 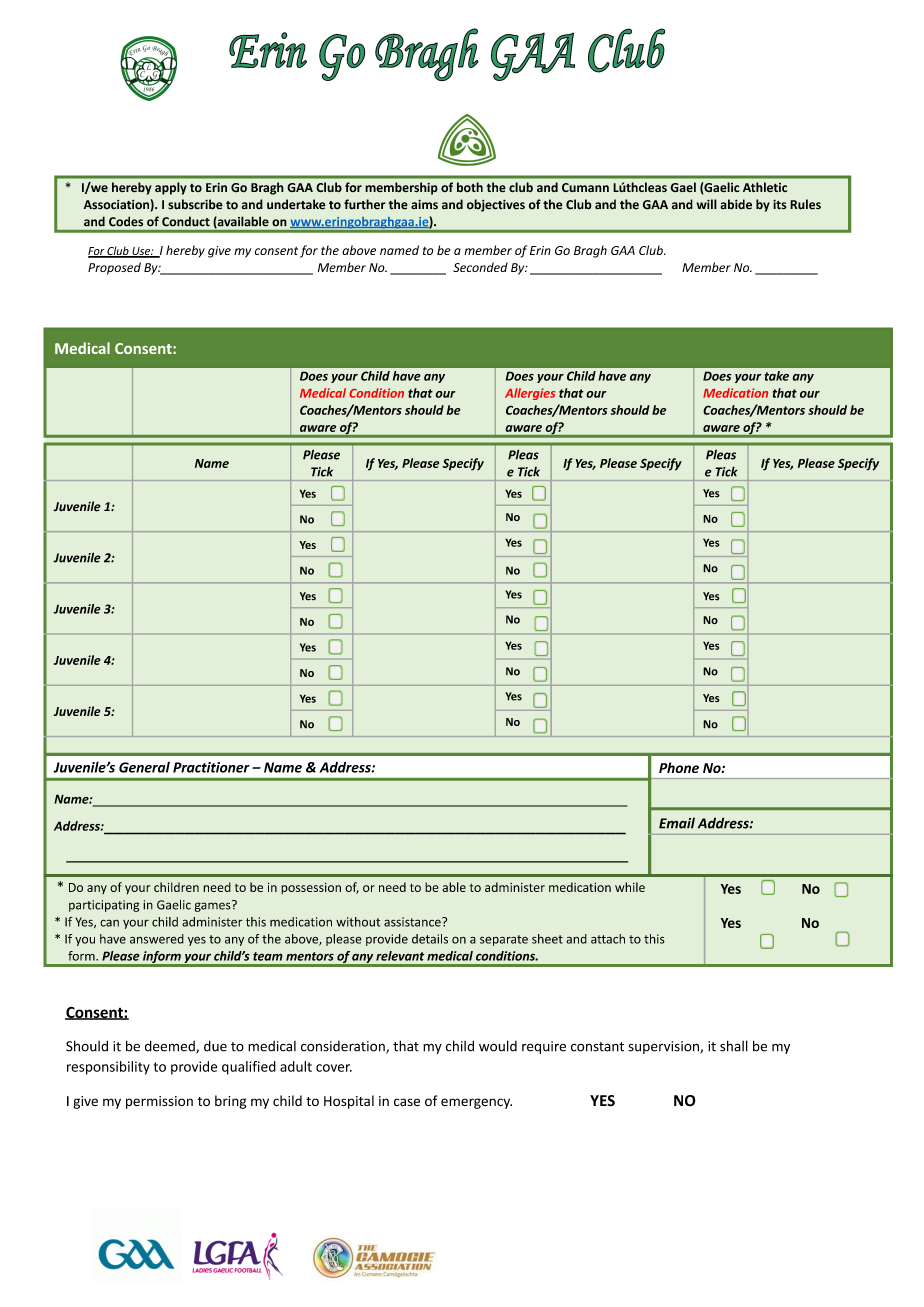 I want to click on aims, so click(x=424, y=204).
